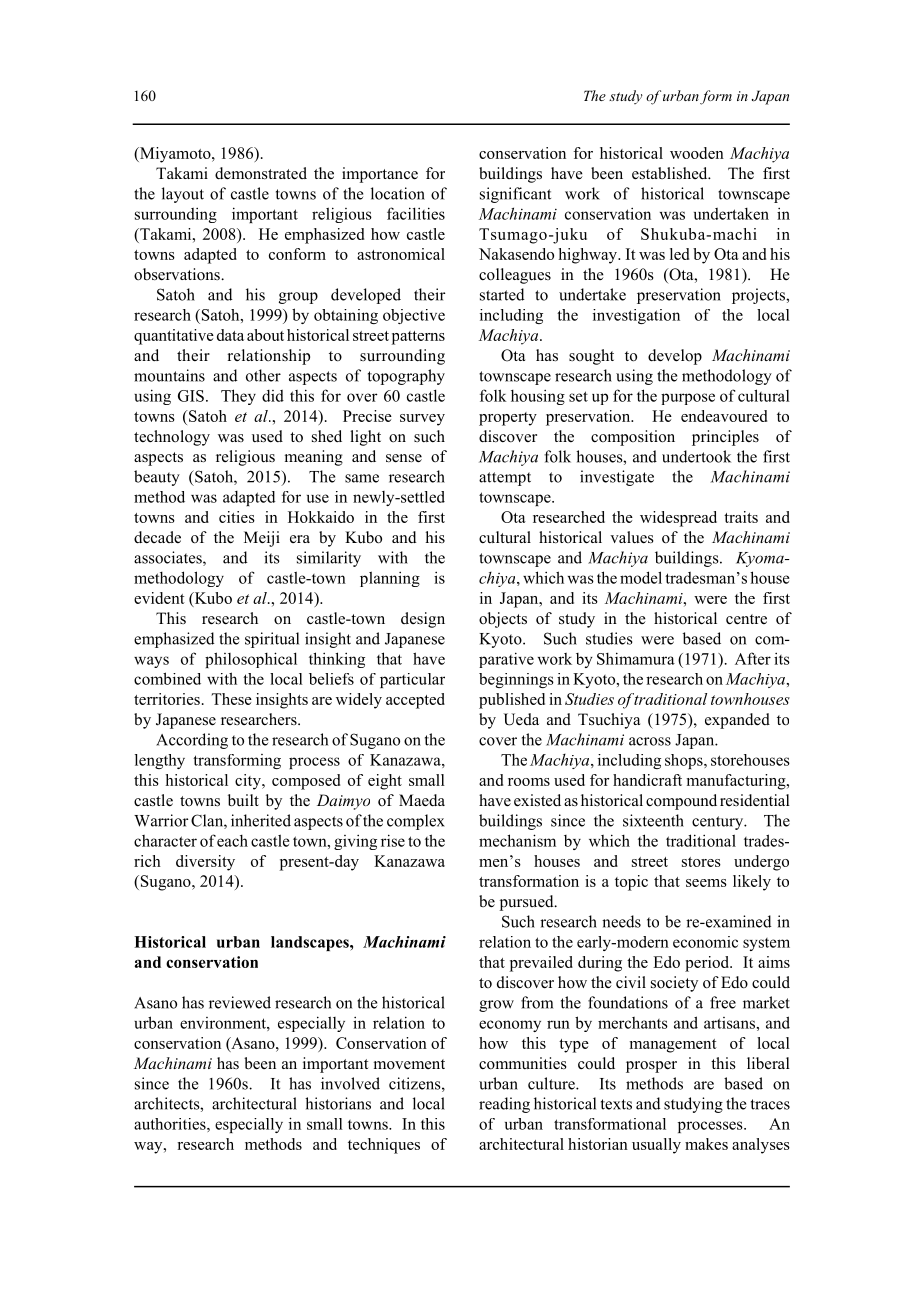  I want to click on authorities, so click(171, 1124).
